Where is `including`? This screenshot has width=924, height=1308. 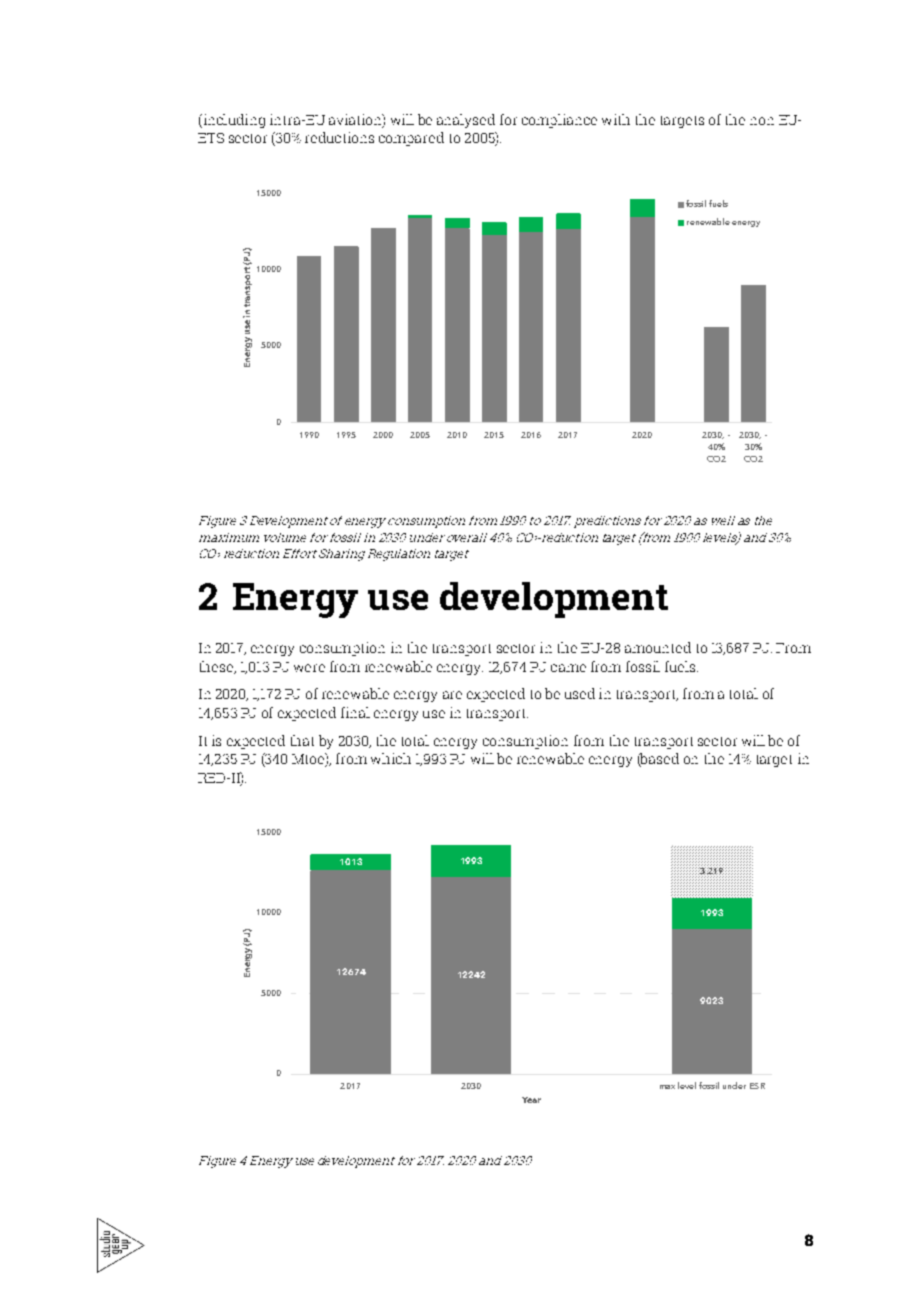
including is located at coordinates (233, 121).
